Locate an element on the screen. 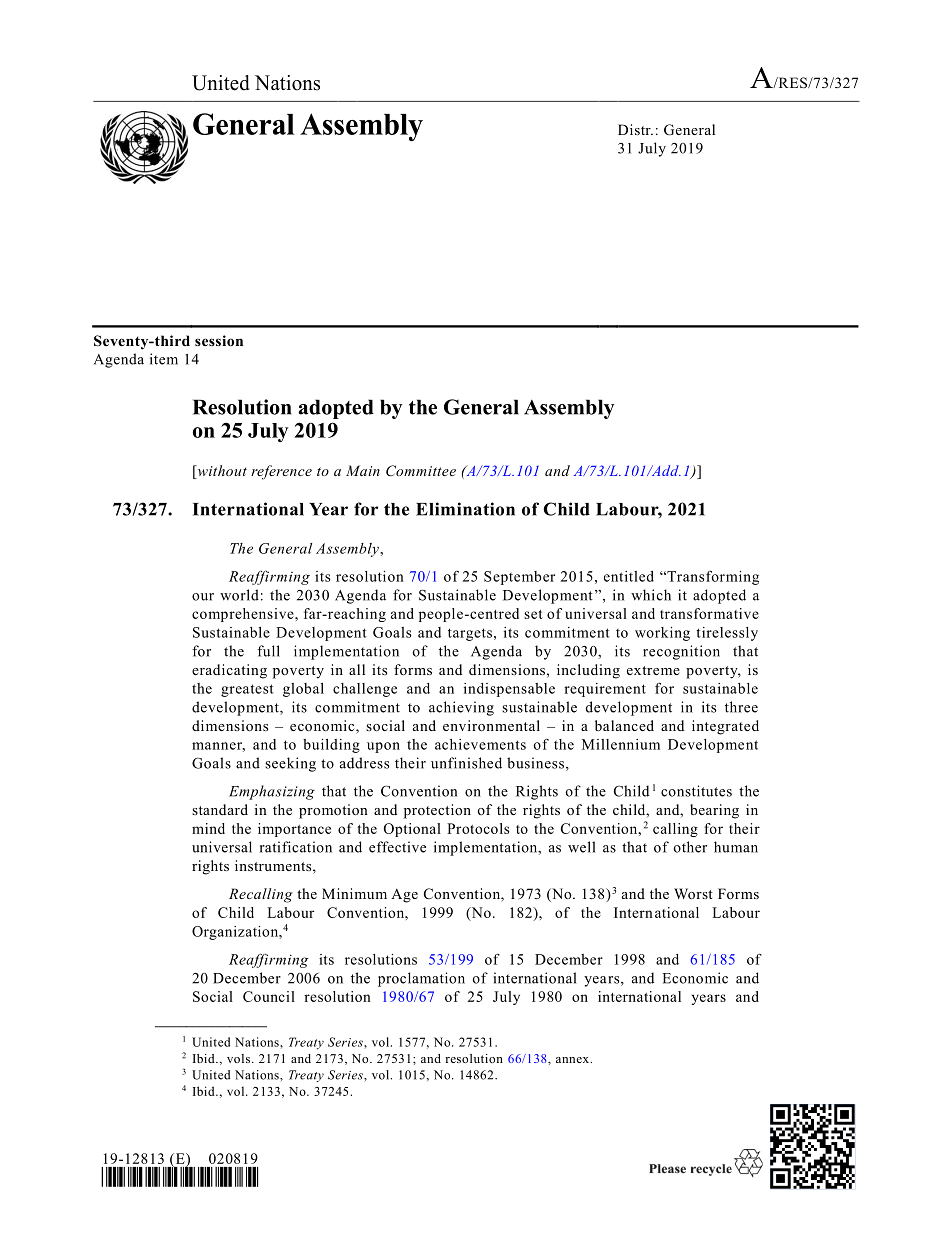  session is located at coordinates (219, 340).
